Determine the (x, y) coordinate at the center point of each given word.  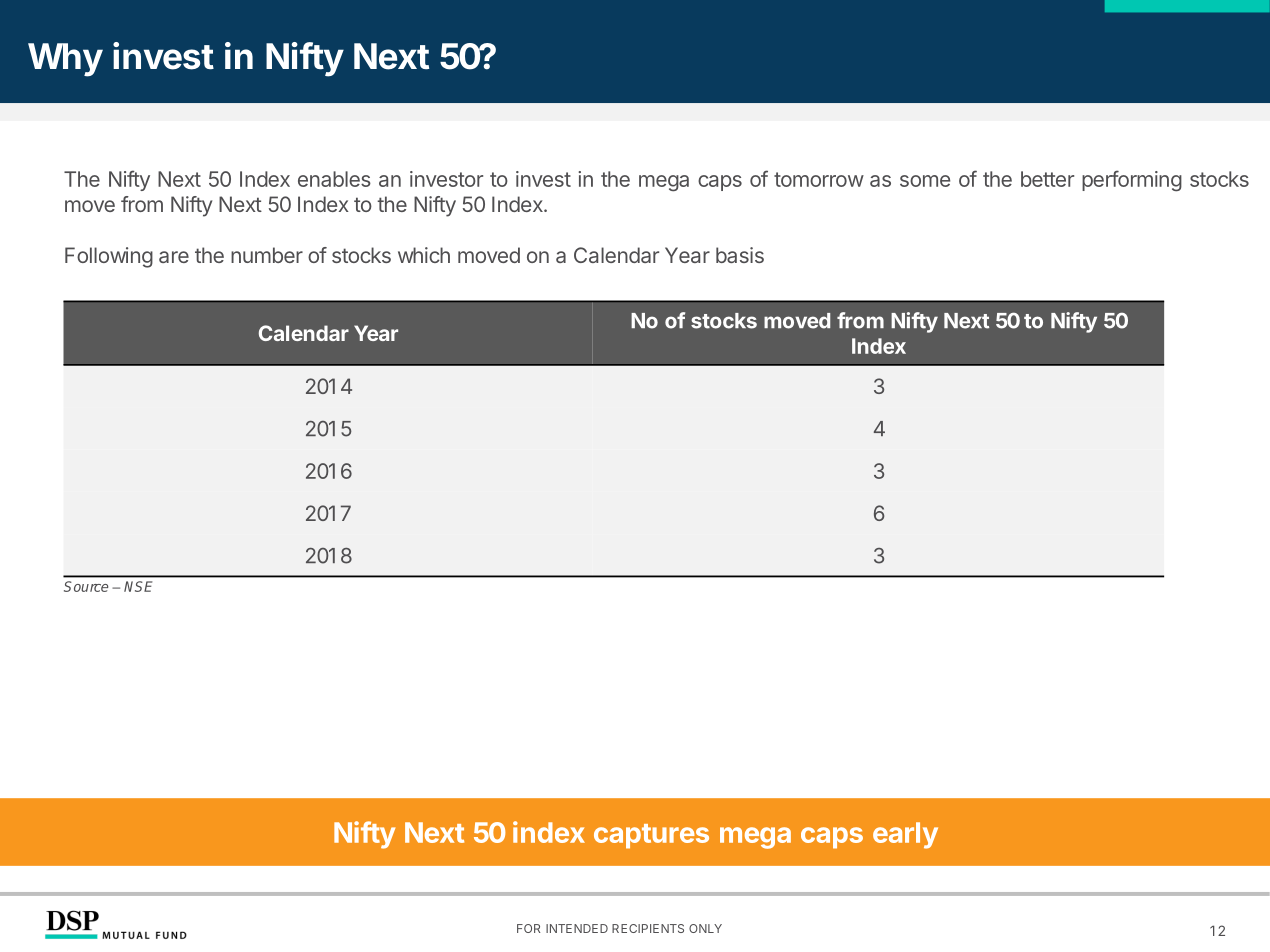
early (905, 835)
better (1047, 179)
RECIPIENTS (648, 928)
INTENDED (577, 928)
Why (65, 60)
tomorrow (819, 179)
